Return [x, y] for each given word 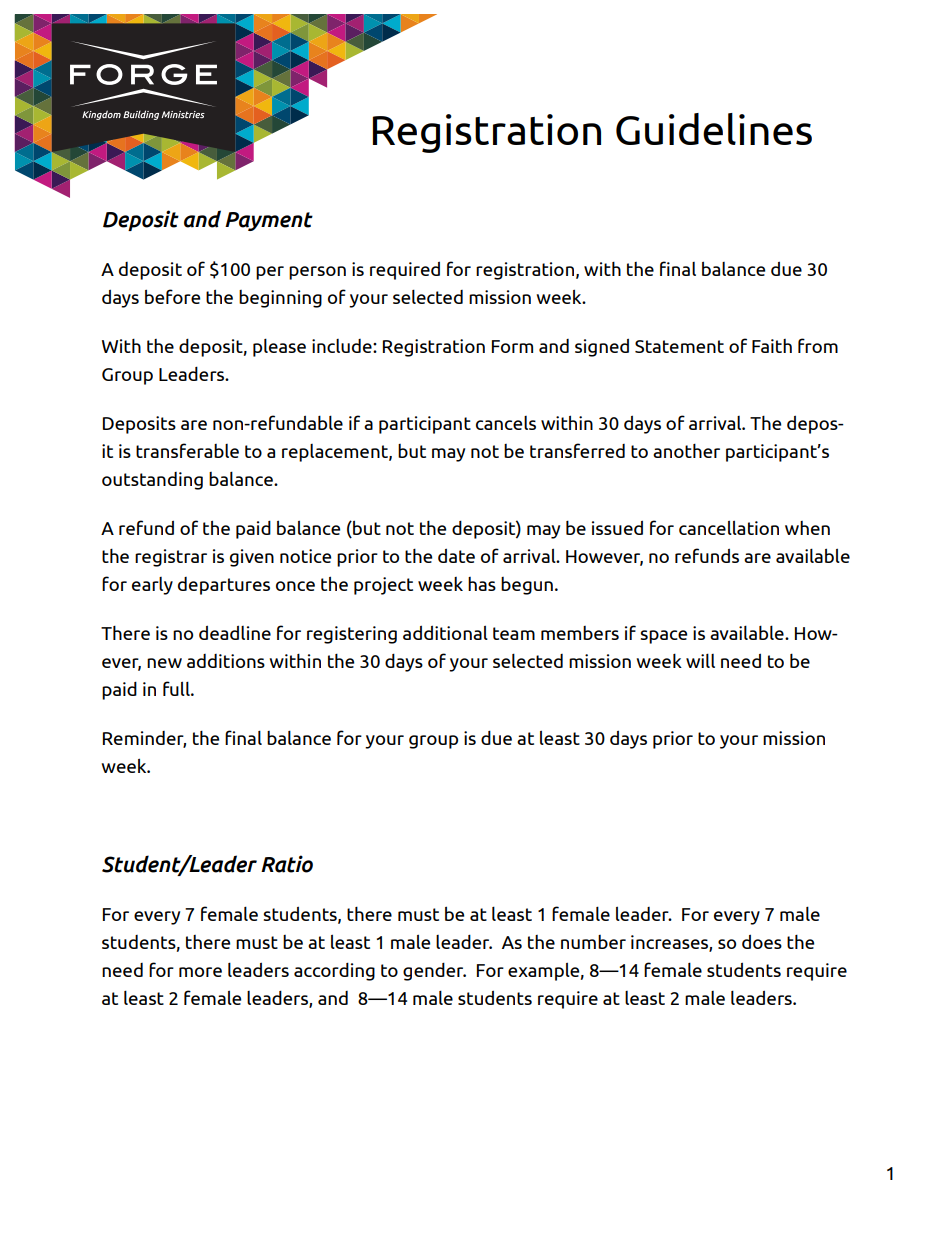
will [700, 660]
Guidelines [714, 129]
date [456, 556]
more [200, 972]
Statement [679, 346]
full [177, 688]
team [514, 633]
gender [434, 972]
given [252, 558]
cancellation [729, 527]
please [279, 347]
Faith [772, 346]
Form [512, 346]
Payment [269, 221]
